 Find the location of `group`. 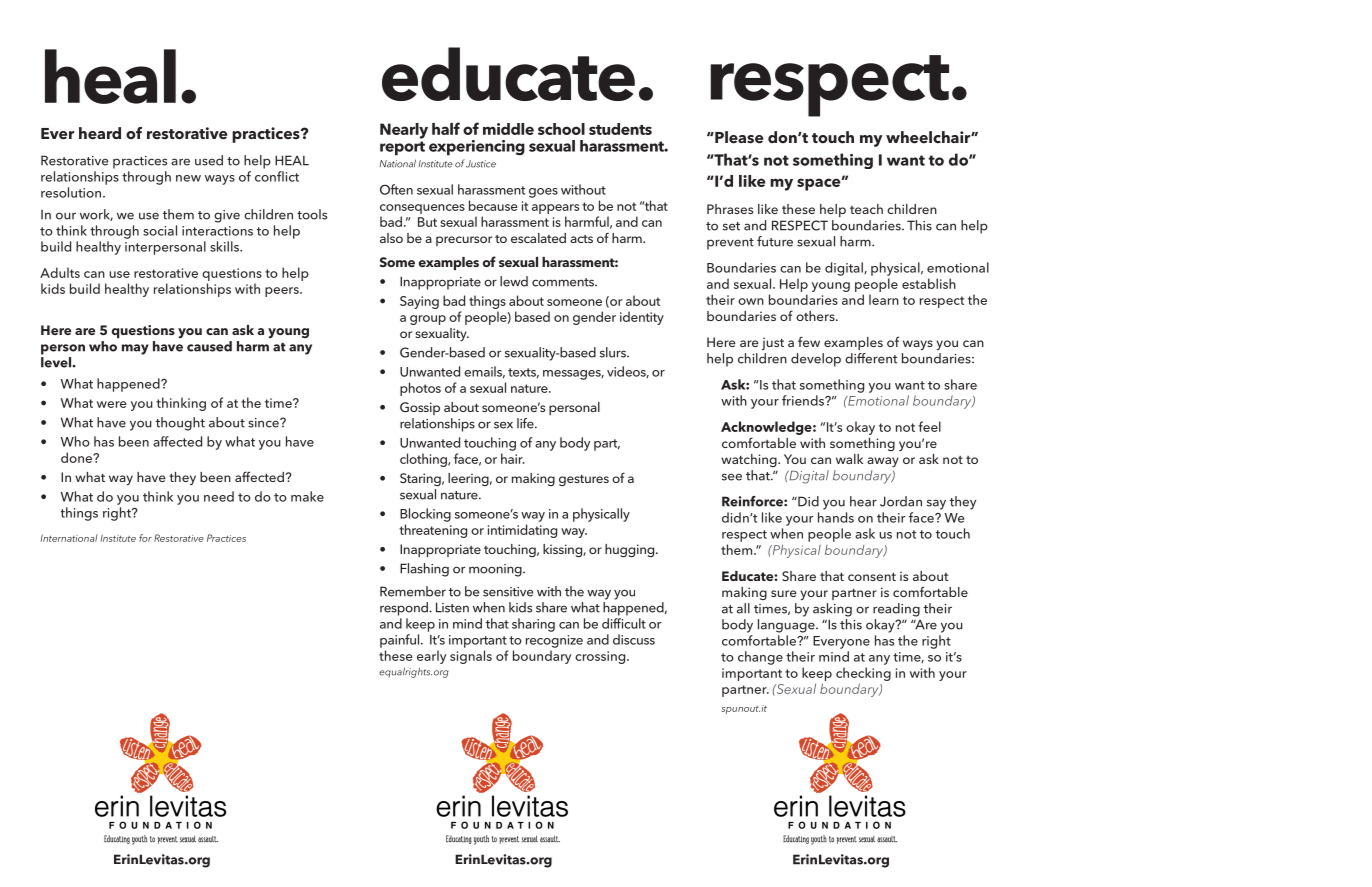

group is located at coordinates (428, 320).
